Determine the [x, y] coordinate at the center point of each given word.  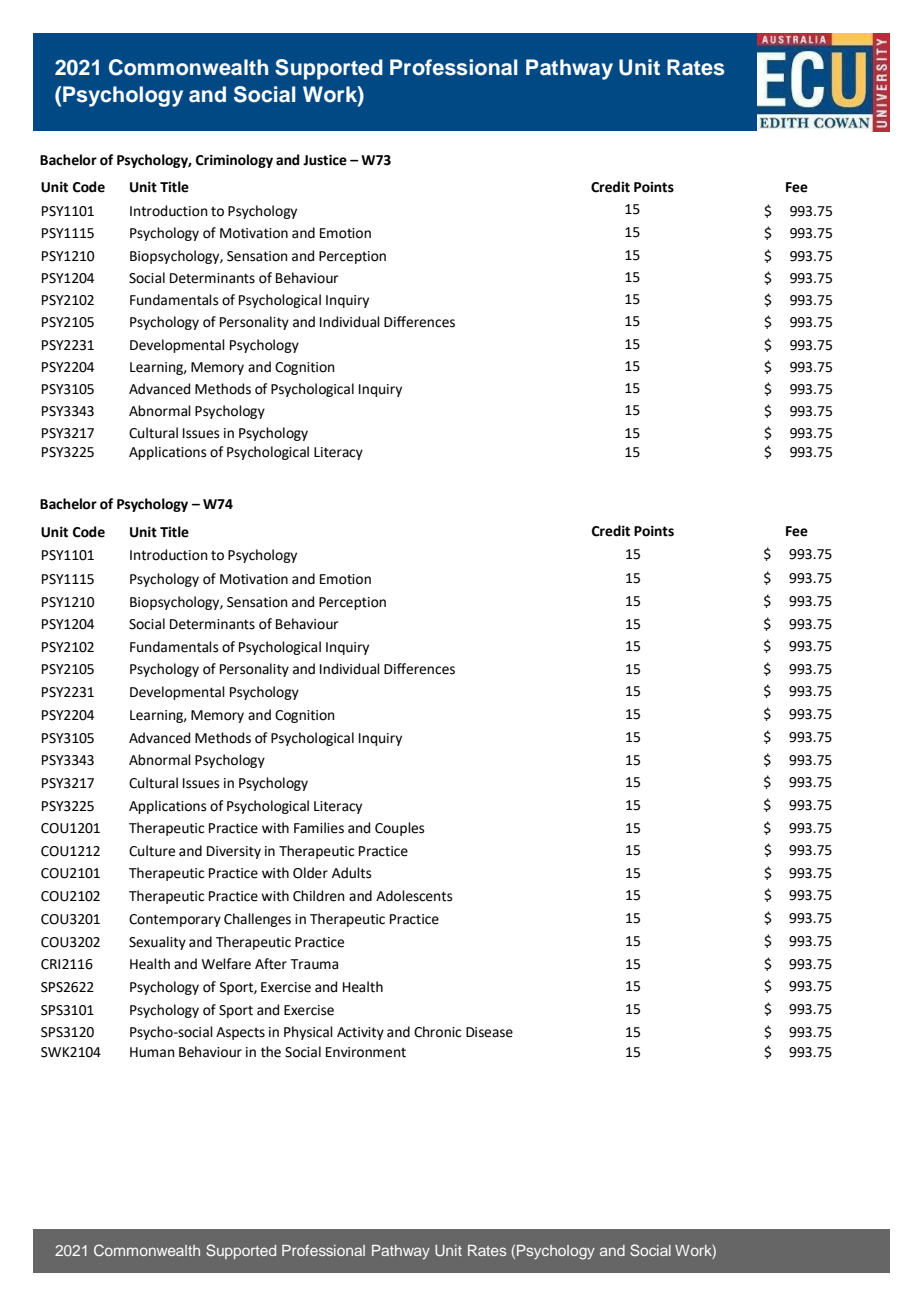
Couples [399, 829]
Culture [152, 851]
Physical [308, 1033]
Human [152, 1052]
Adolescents [414, 896]
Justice [325, 160]
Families [319, 828]
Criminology [234, 161]
